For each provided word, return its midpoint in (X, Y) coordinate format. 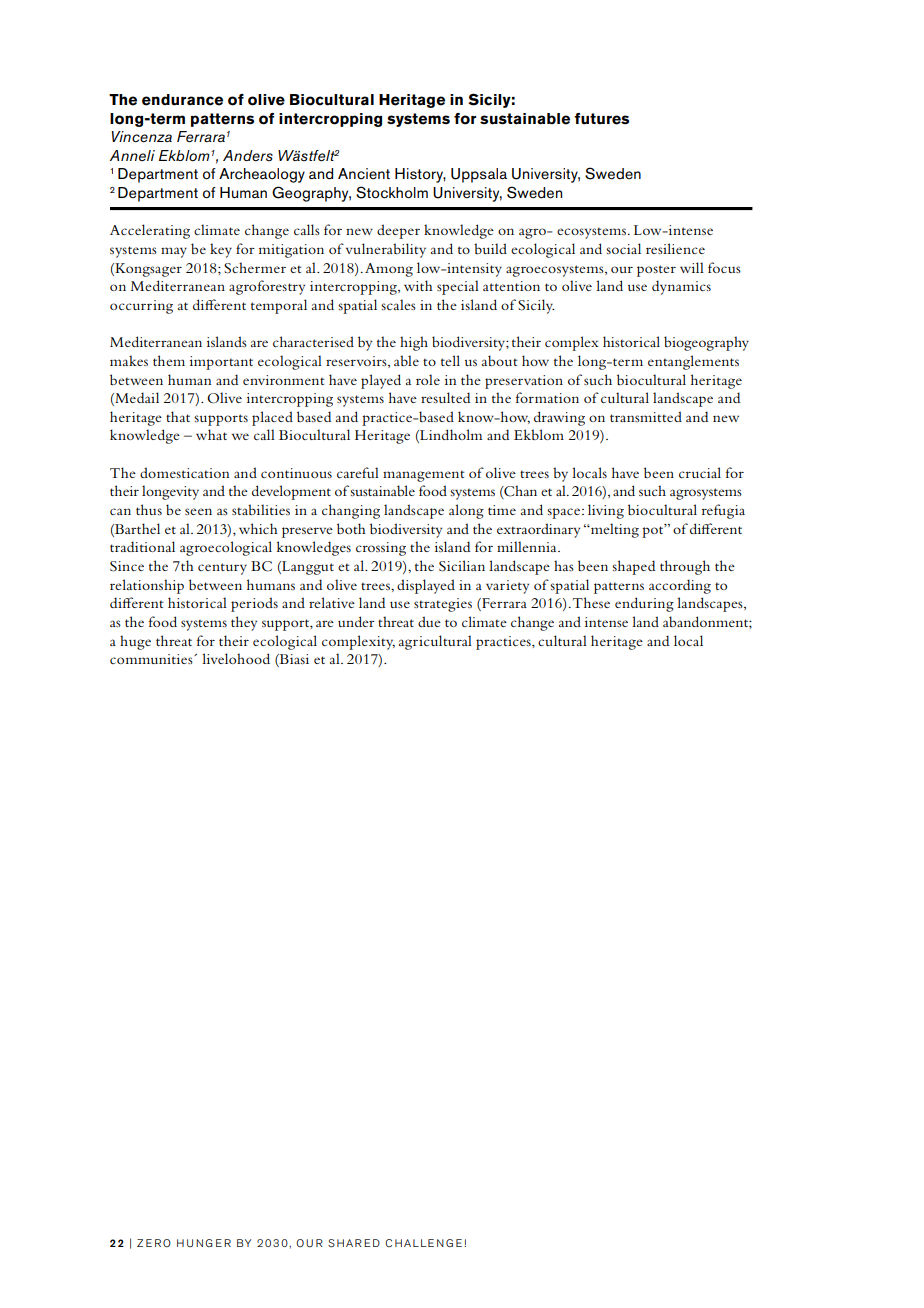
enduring (644, 604)
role (428, 379)
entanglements (693, 362)
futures (601, 119)
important (221, 363)
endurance (182, 100)
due (429, 621)
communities (152, 659)
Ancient (364, 174)
